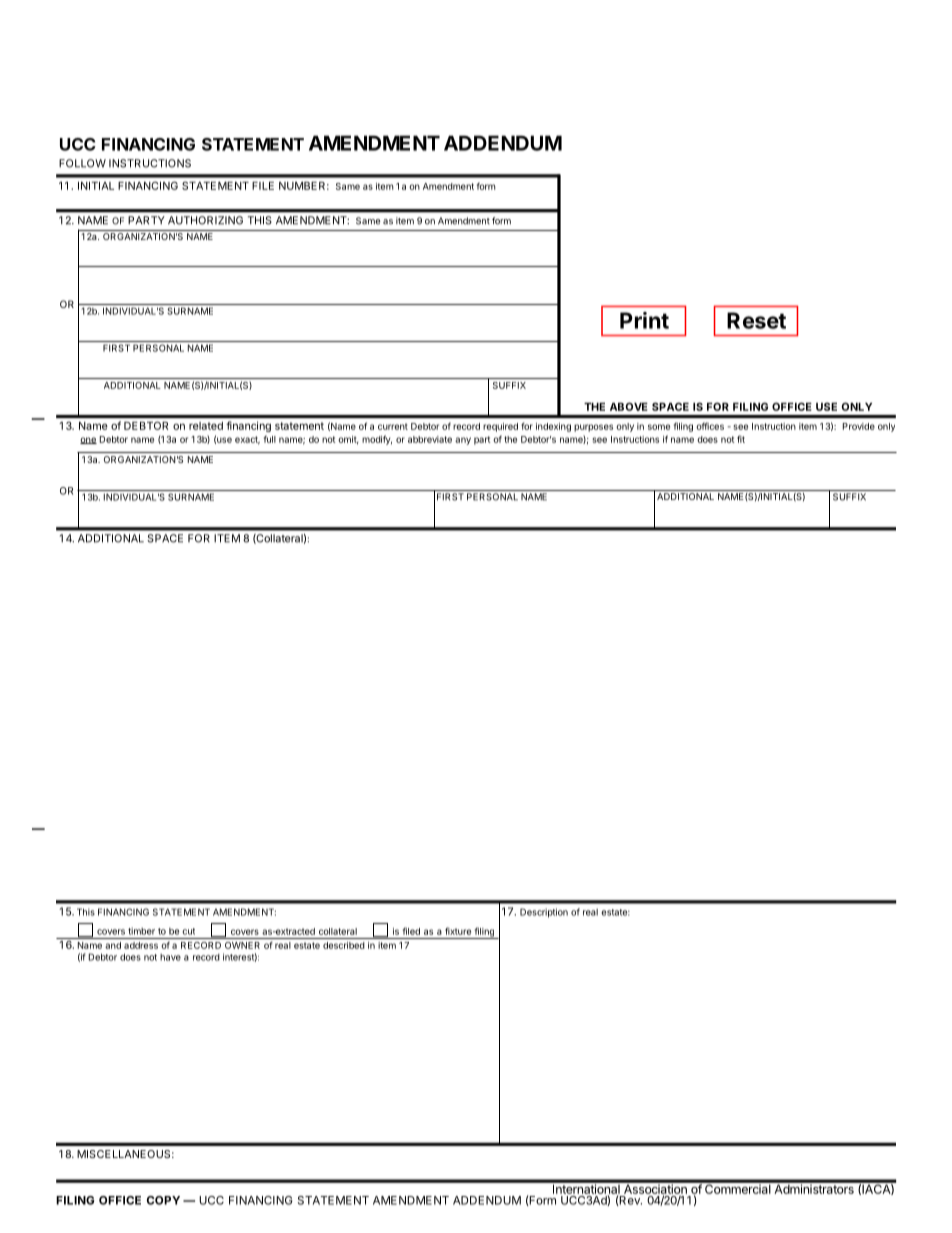  What do you see at coordinates (544, 913) in the screenshot?
I see `Description` at bounding box center [544, 913].
